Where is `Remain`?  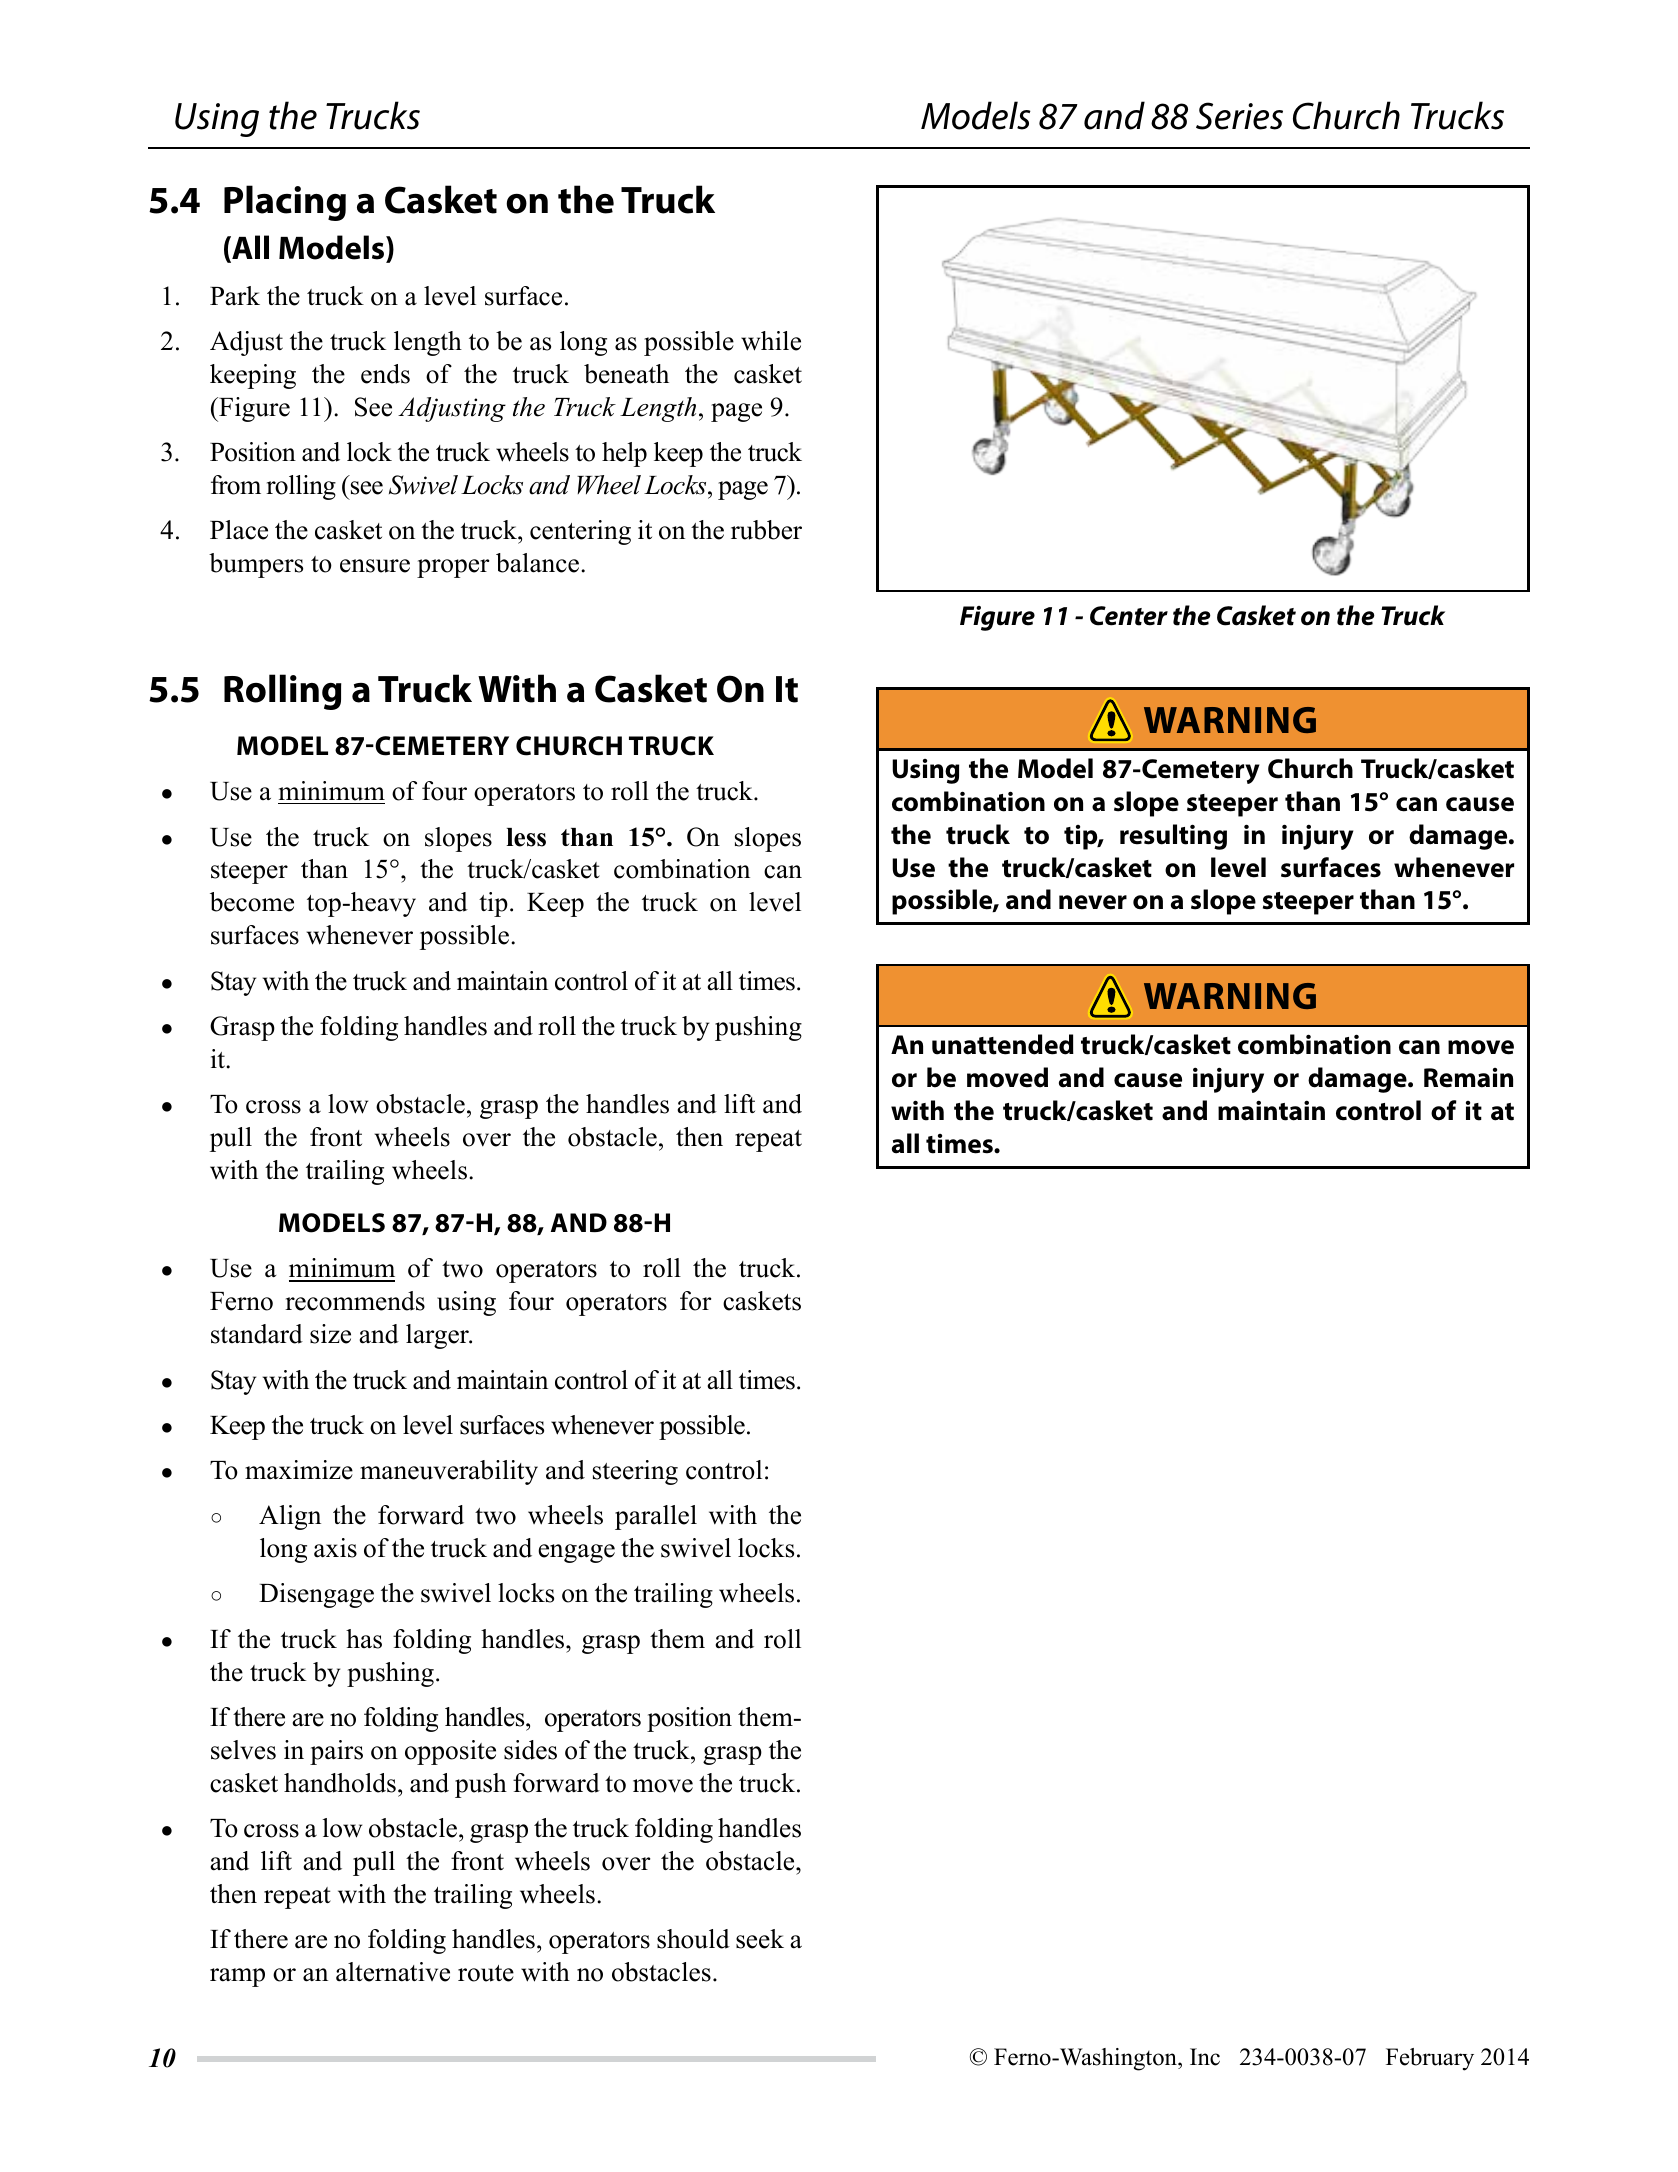
Remain is located at coordinates (1468, 1078).
